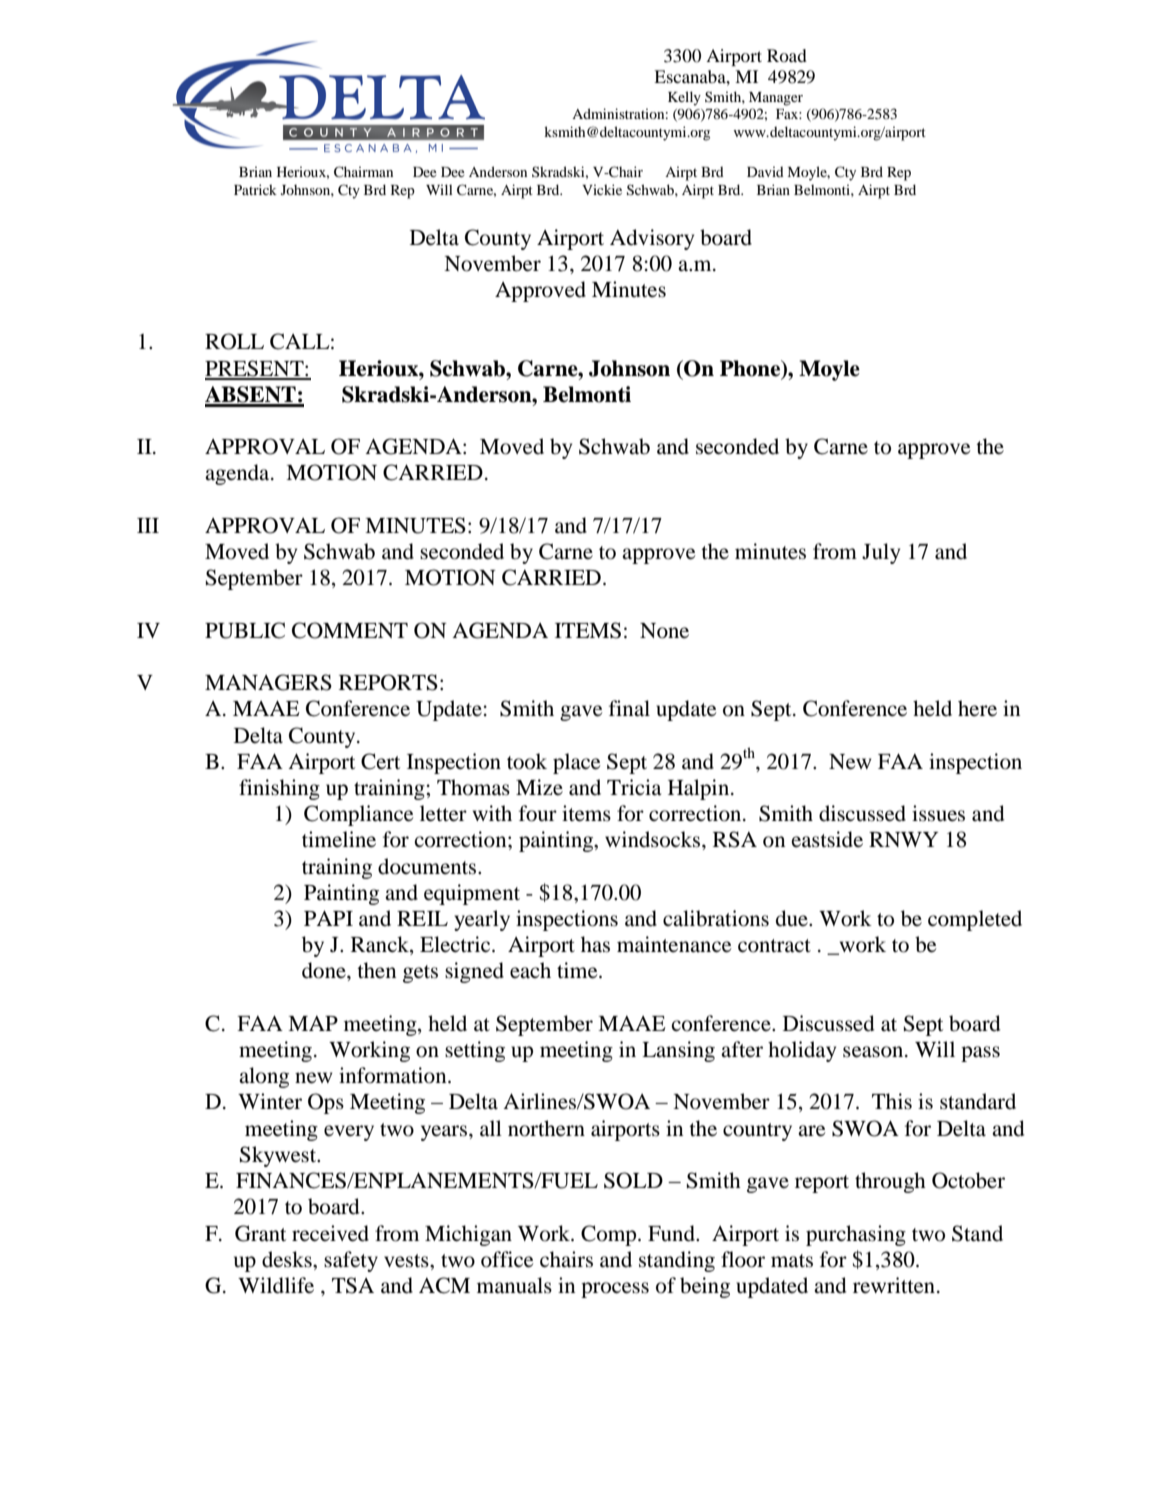 The image size is (1162, 1504). I want to click on PAPI, so click(328, 918).
